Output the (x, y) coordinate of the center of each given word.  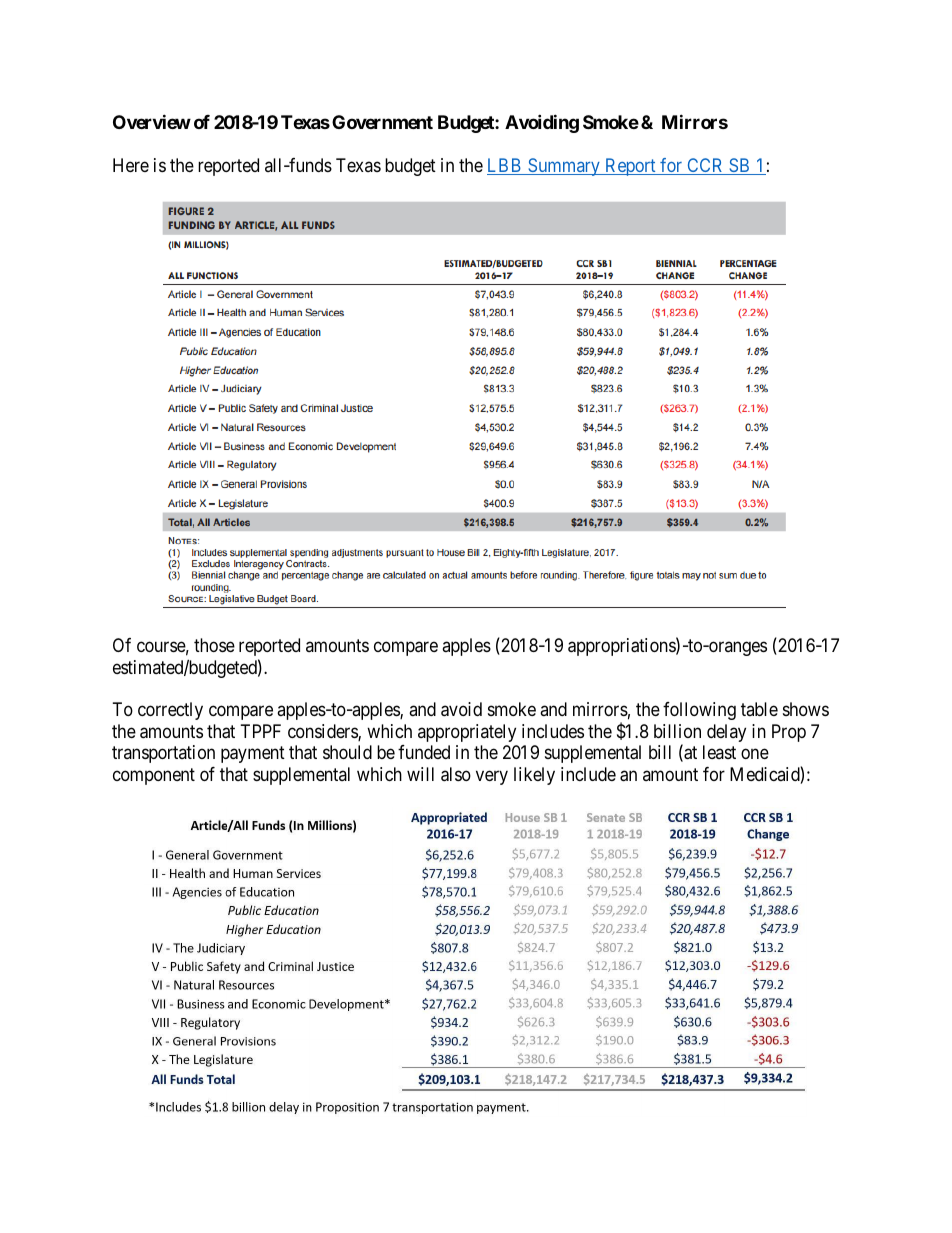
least (719, 752)
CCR (705, 166)
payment (253, 755)
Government (382, 122)
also (456, 774)
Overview (152, 121)
